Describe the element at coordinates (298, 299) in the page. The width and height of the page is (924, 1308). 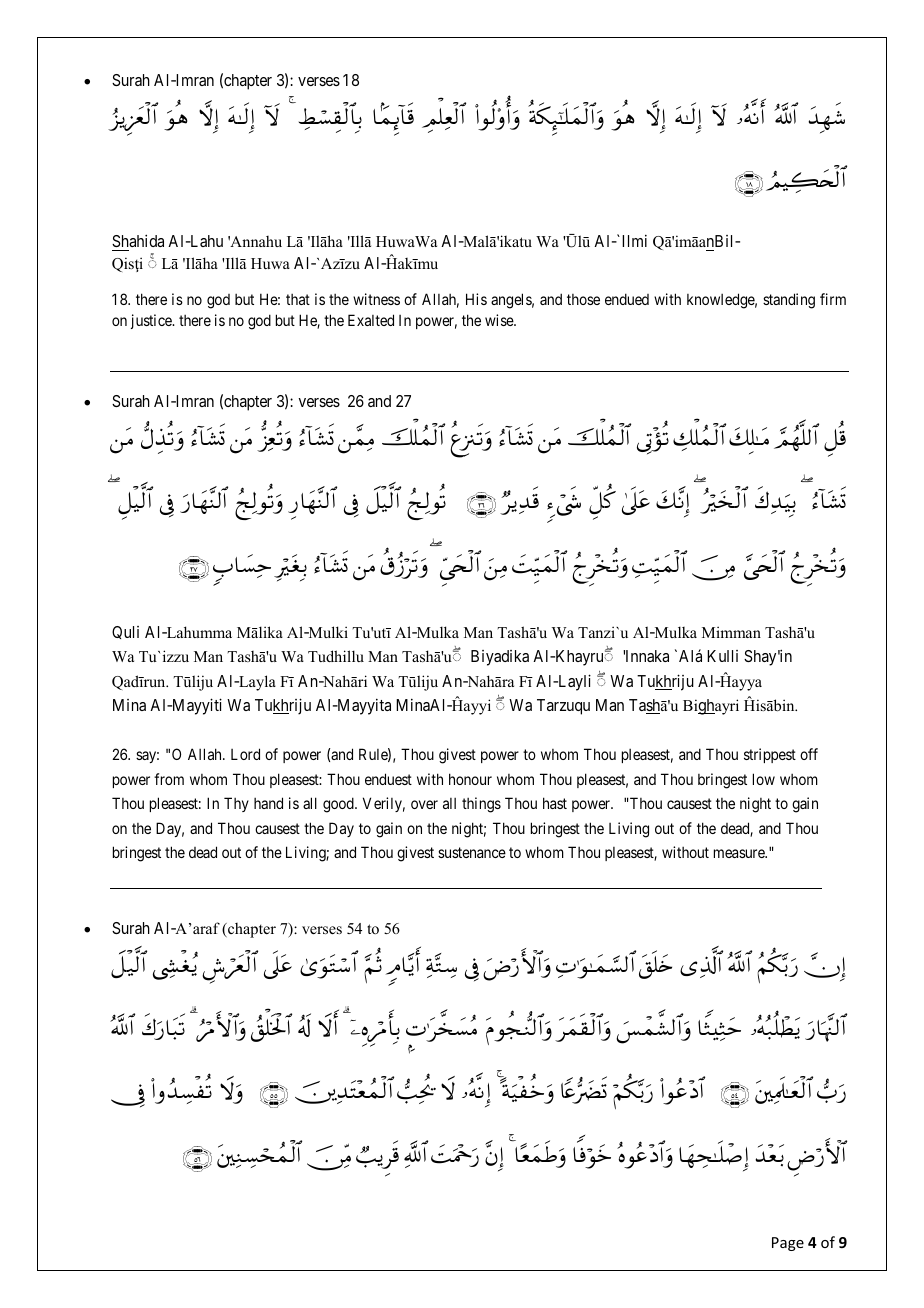
I see `that` at that location.
